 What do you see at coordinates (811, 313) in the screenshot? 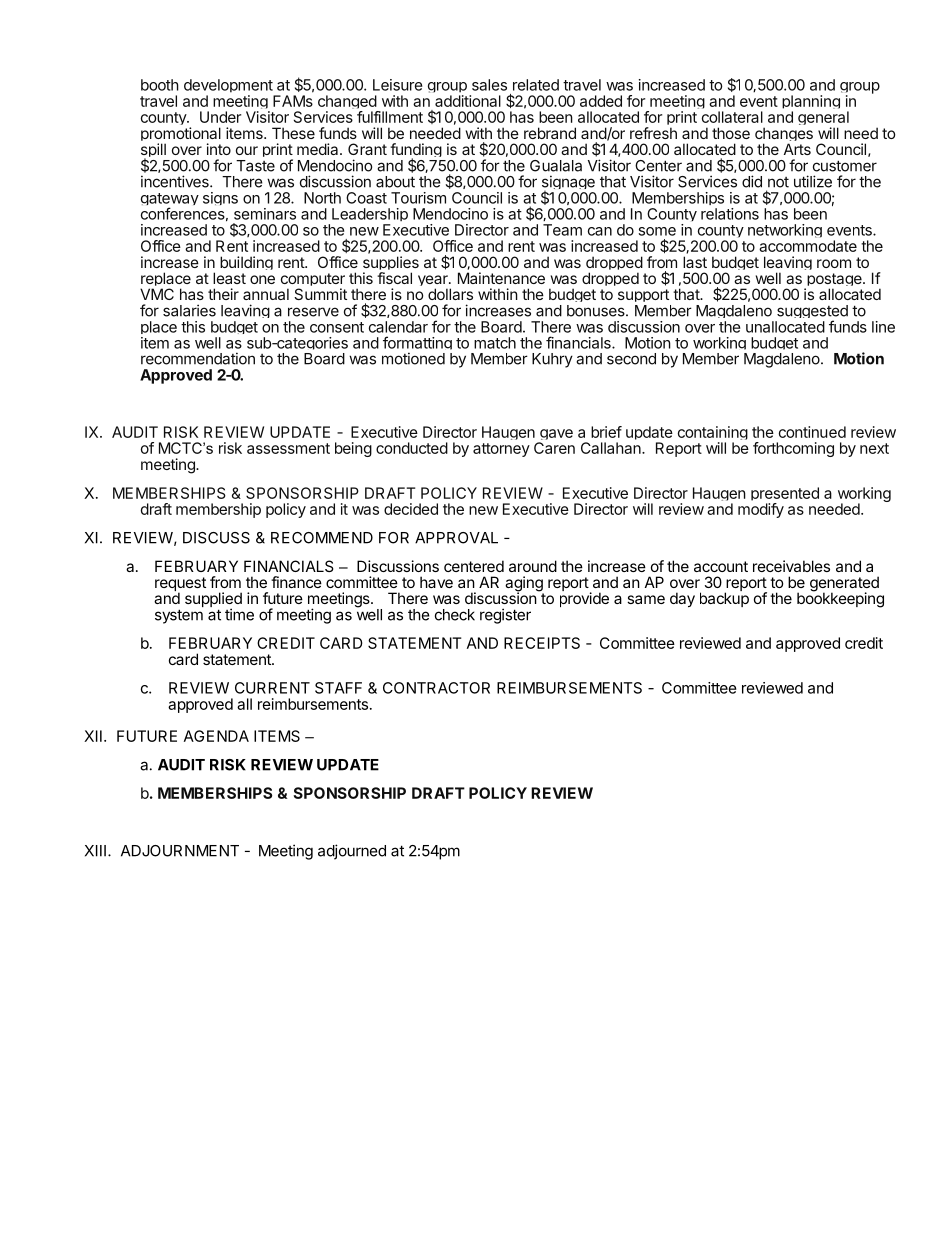
I see `suggested` at bounding box center [811, 313].
